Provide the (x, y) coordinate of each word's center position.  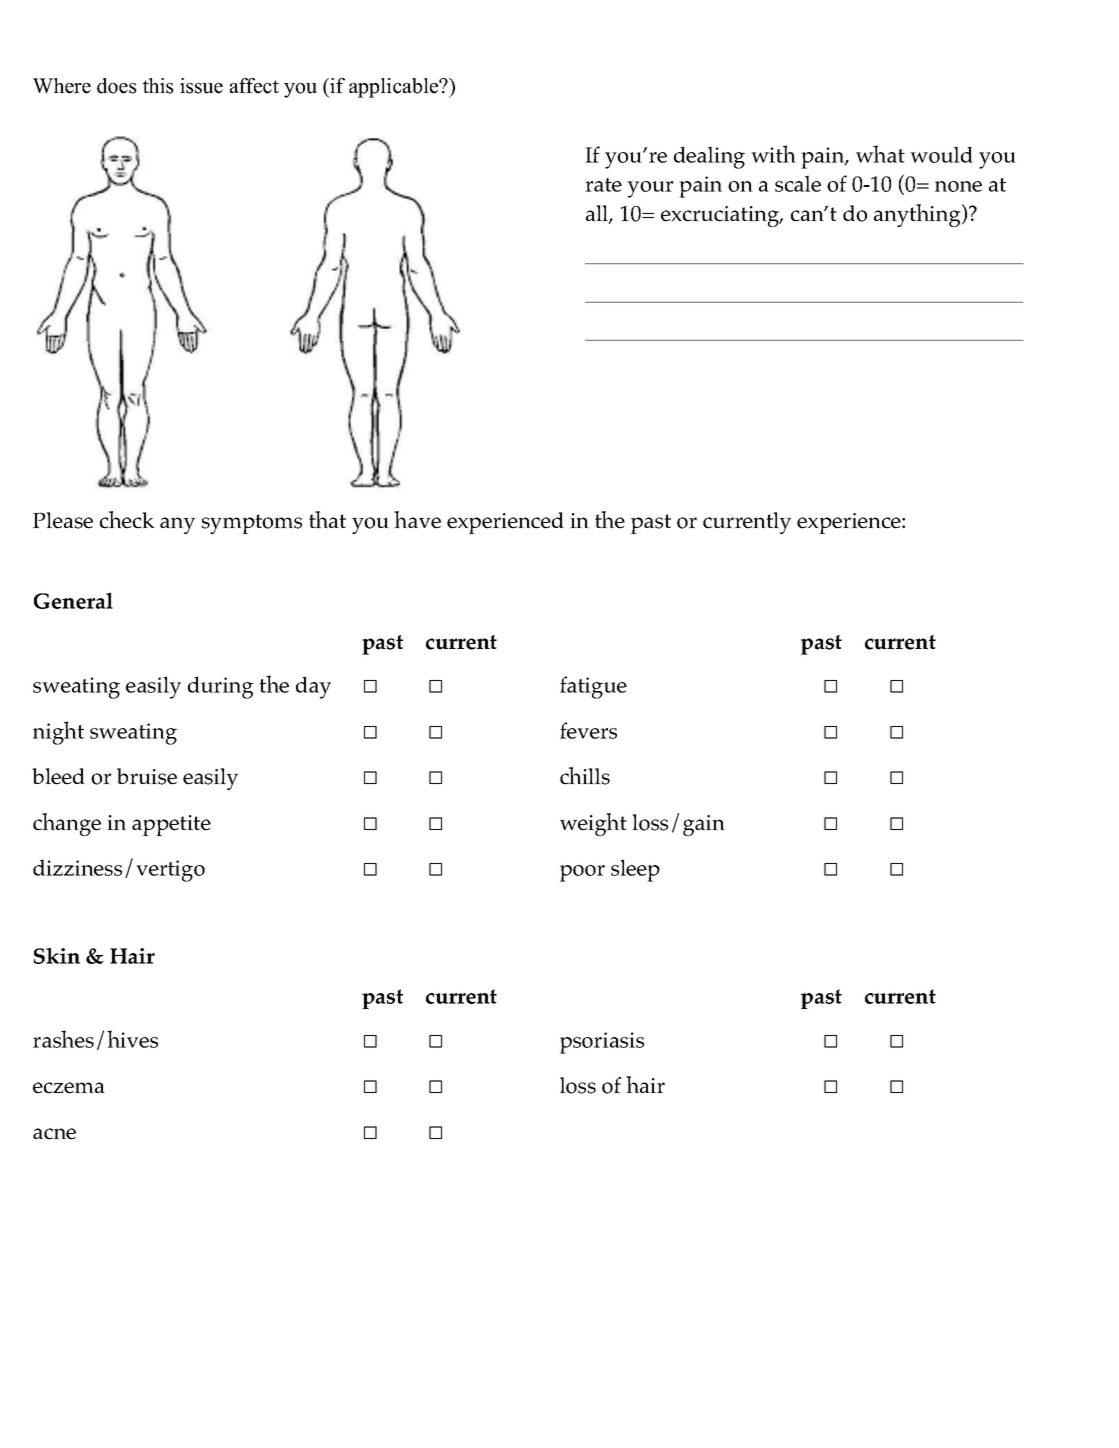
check (127, 520)
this (158, 86)
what (880, 154)
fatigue (593, 687)
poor (582, 873)
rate (603, 185)
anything (918, 215)
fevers (588, 730)
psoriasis (602, 1043)
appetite (171, 825)
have (417, 520)
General (73, 600)
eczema (69, 1088)
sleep (635, 870)
